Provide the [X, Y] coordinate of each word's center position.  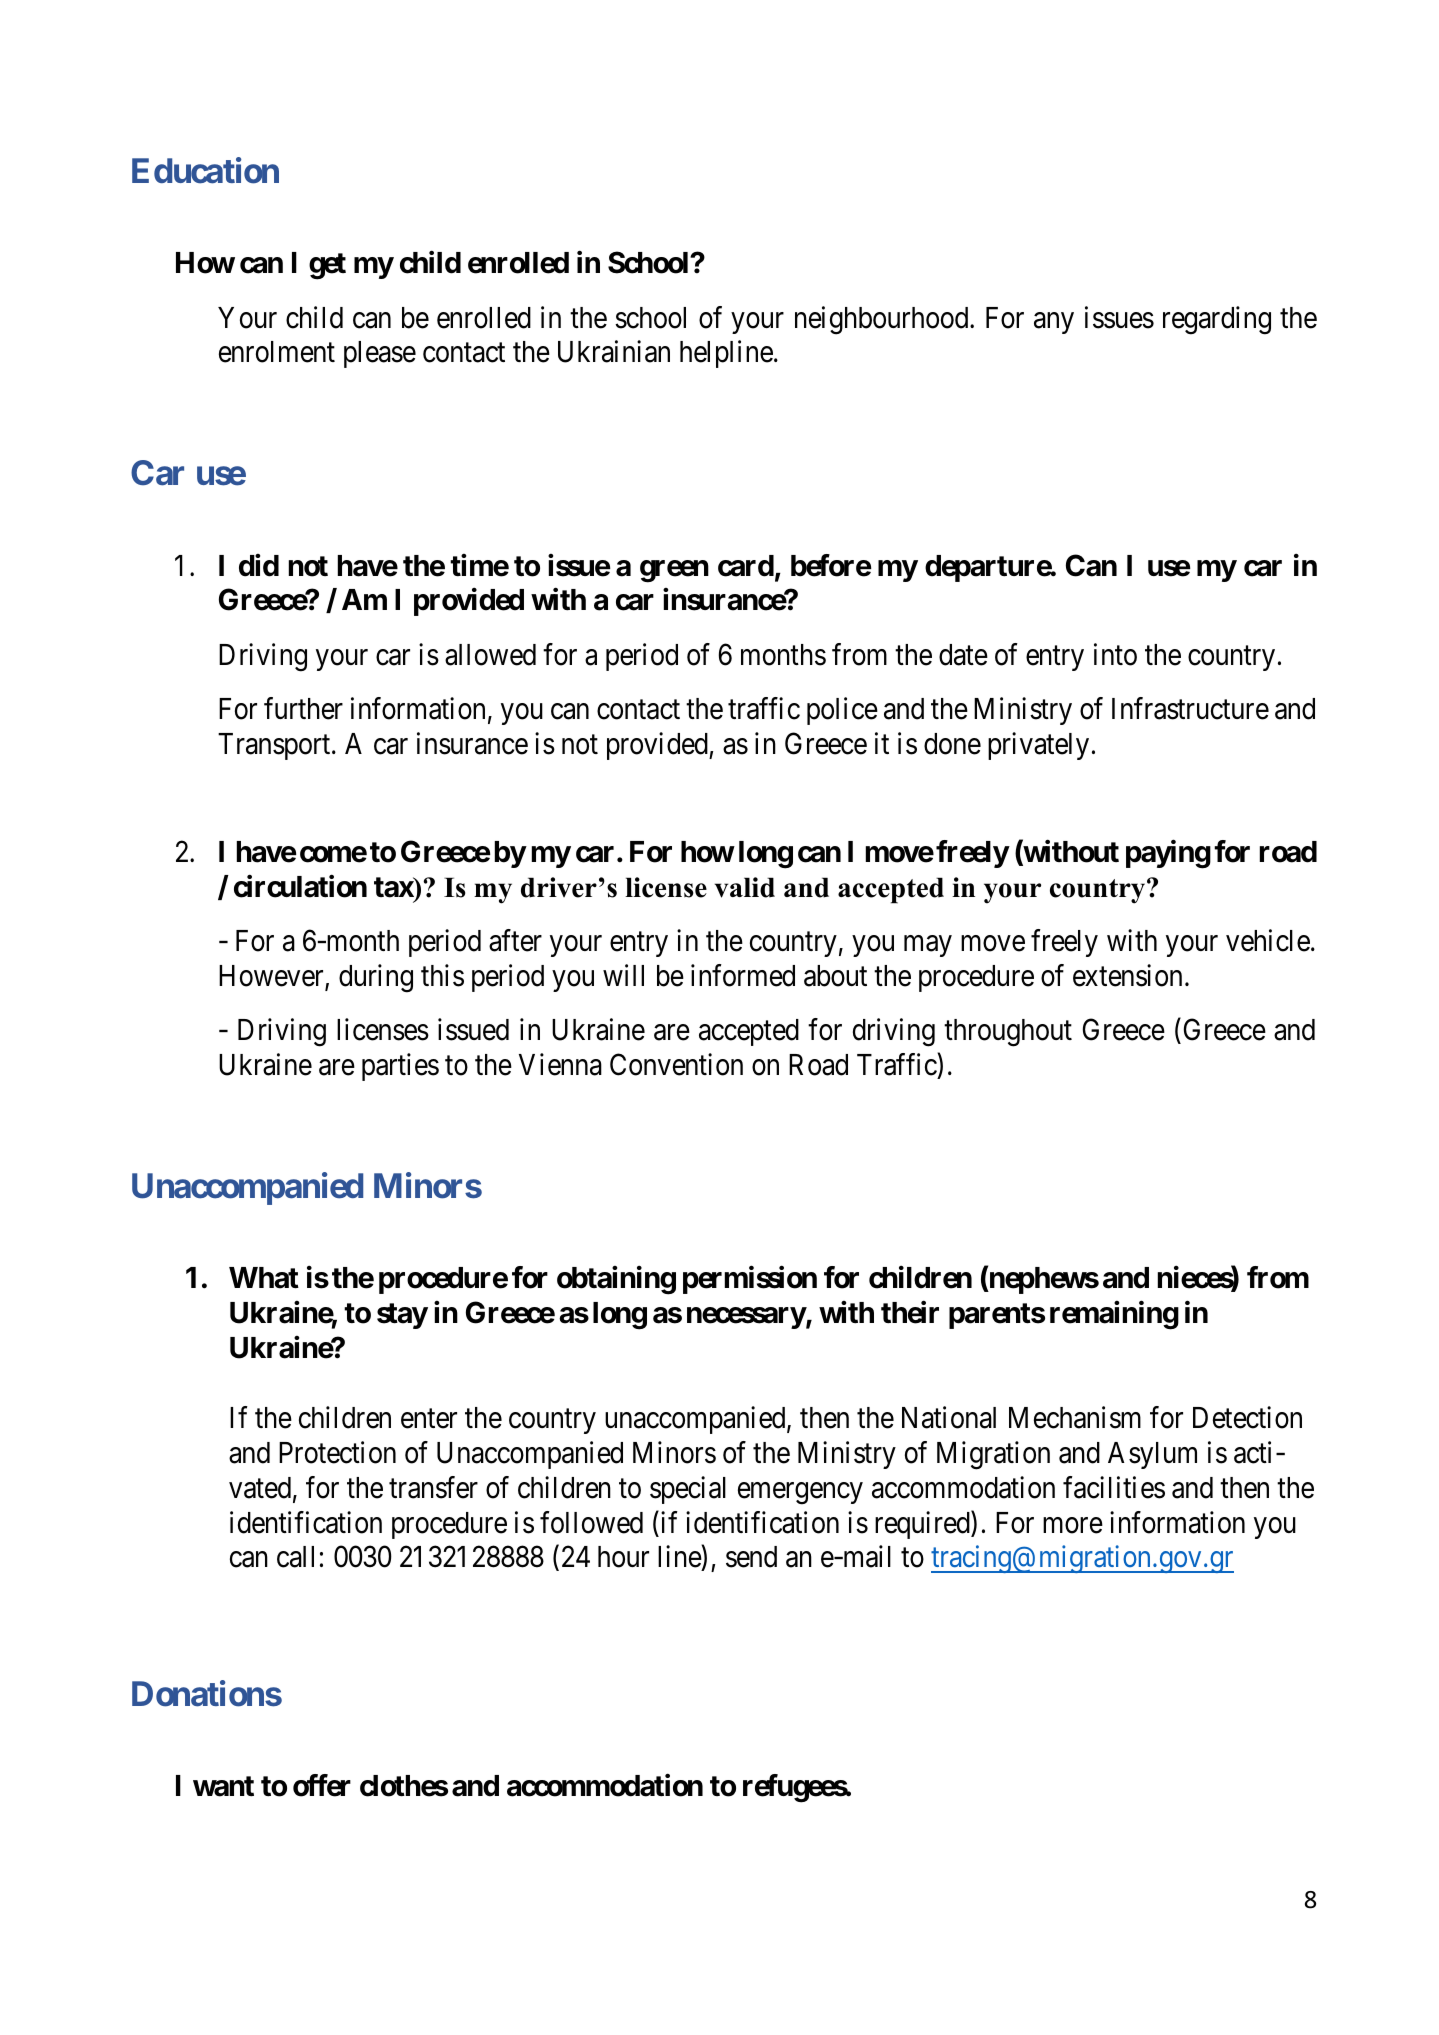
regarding [1217, 320]
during [376, 978]
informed [743, 975]
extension [1127, 975]
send [751, 1557]
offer [322, 1785]
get [327, 266]
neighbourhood [883, 320]
